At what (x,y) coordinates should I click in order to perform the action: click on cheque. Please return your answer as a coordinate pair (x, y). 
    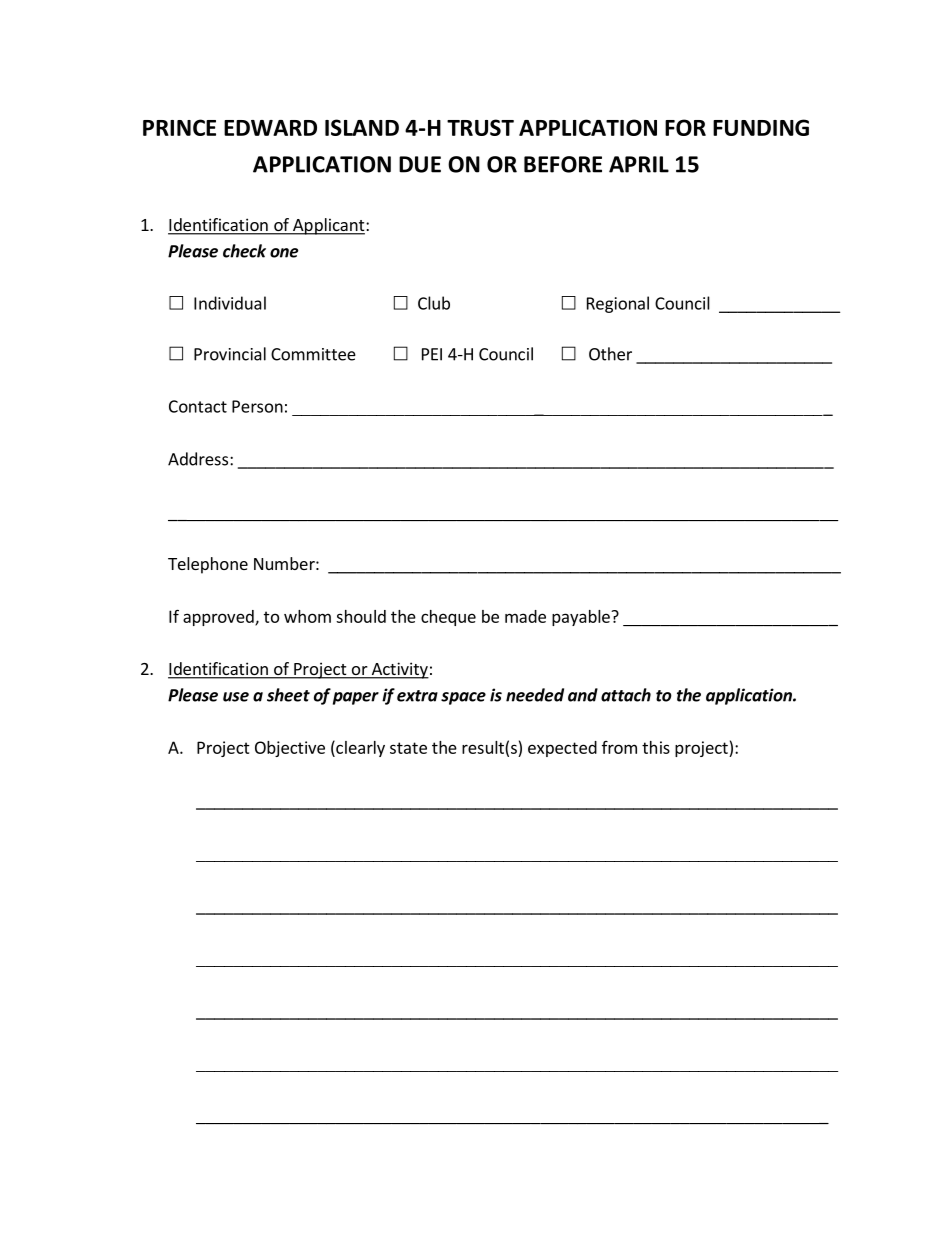
    Looking at the image, I should click on (448, 618).
